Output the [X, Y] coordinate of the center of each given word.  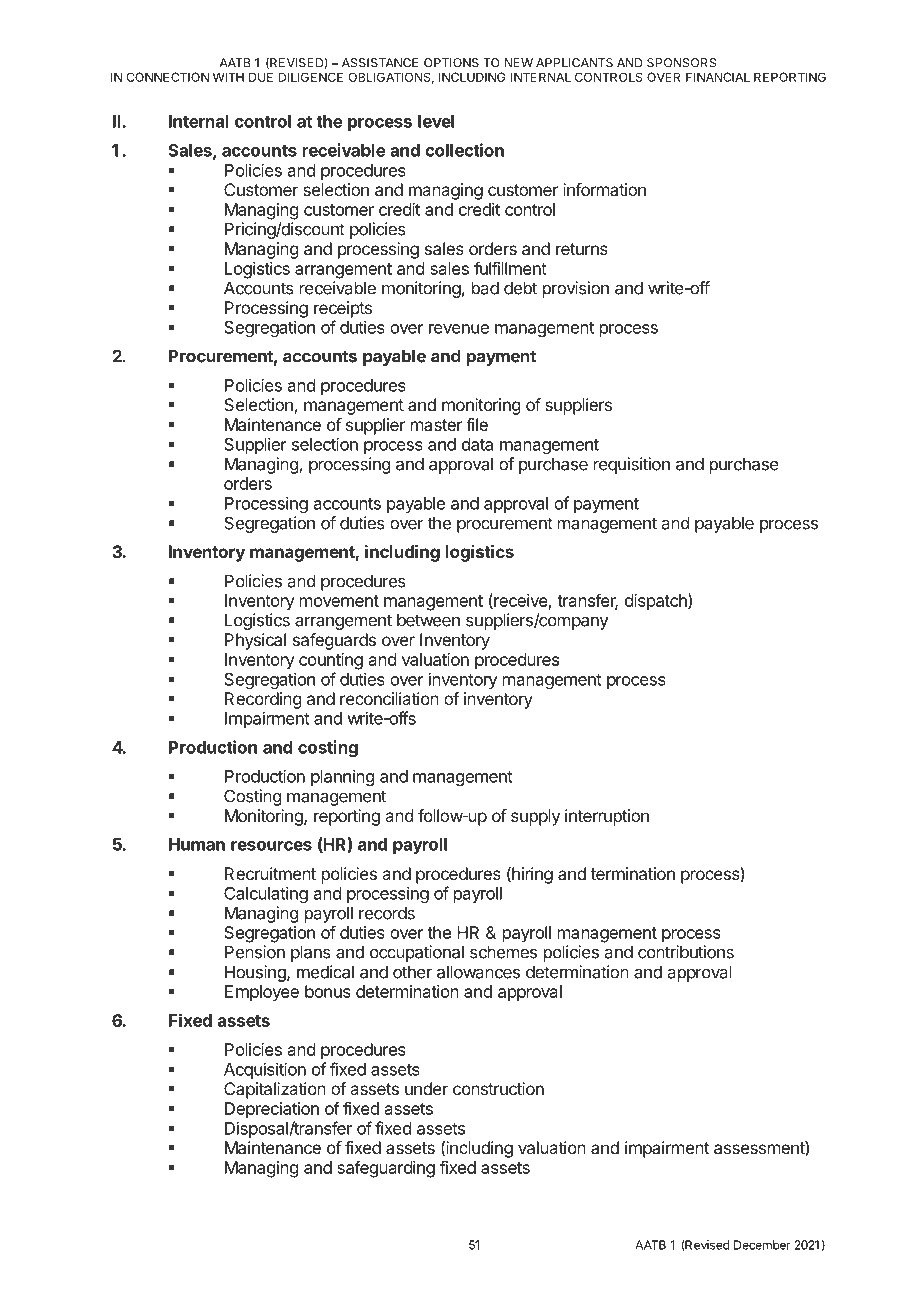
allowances [478, 972]
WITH [228, 77]
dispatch [657, 602]
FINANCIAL [718, 77]
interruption [607, 817]
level [436, 121]
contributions [686, 952]
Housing [256, 973]
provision [576, 289]
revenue [459, 329]
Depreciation [272, 1110]
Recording [263, 700]
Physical [255, 641]
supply [535, 817]
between [428, 620]
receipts [343, 309]
